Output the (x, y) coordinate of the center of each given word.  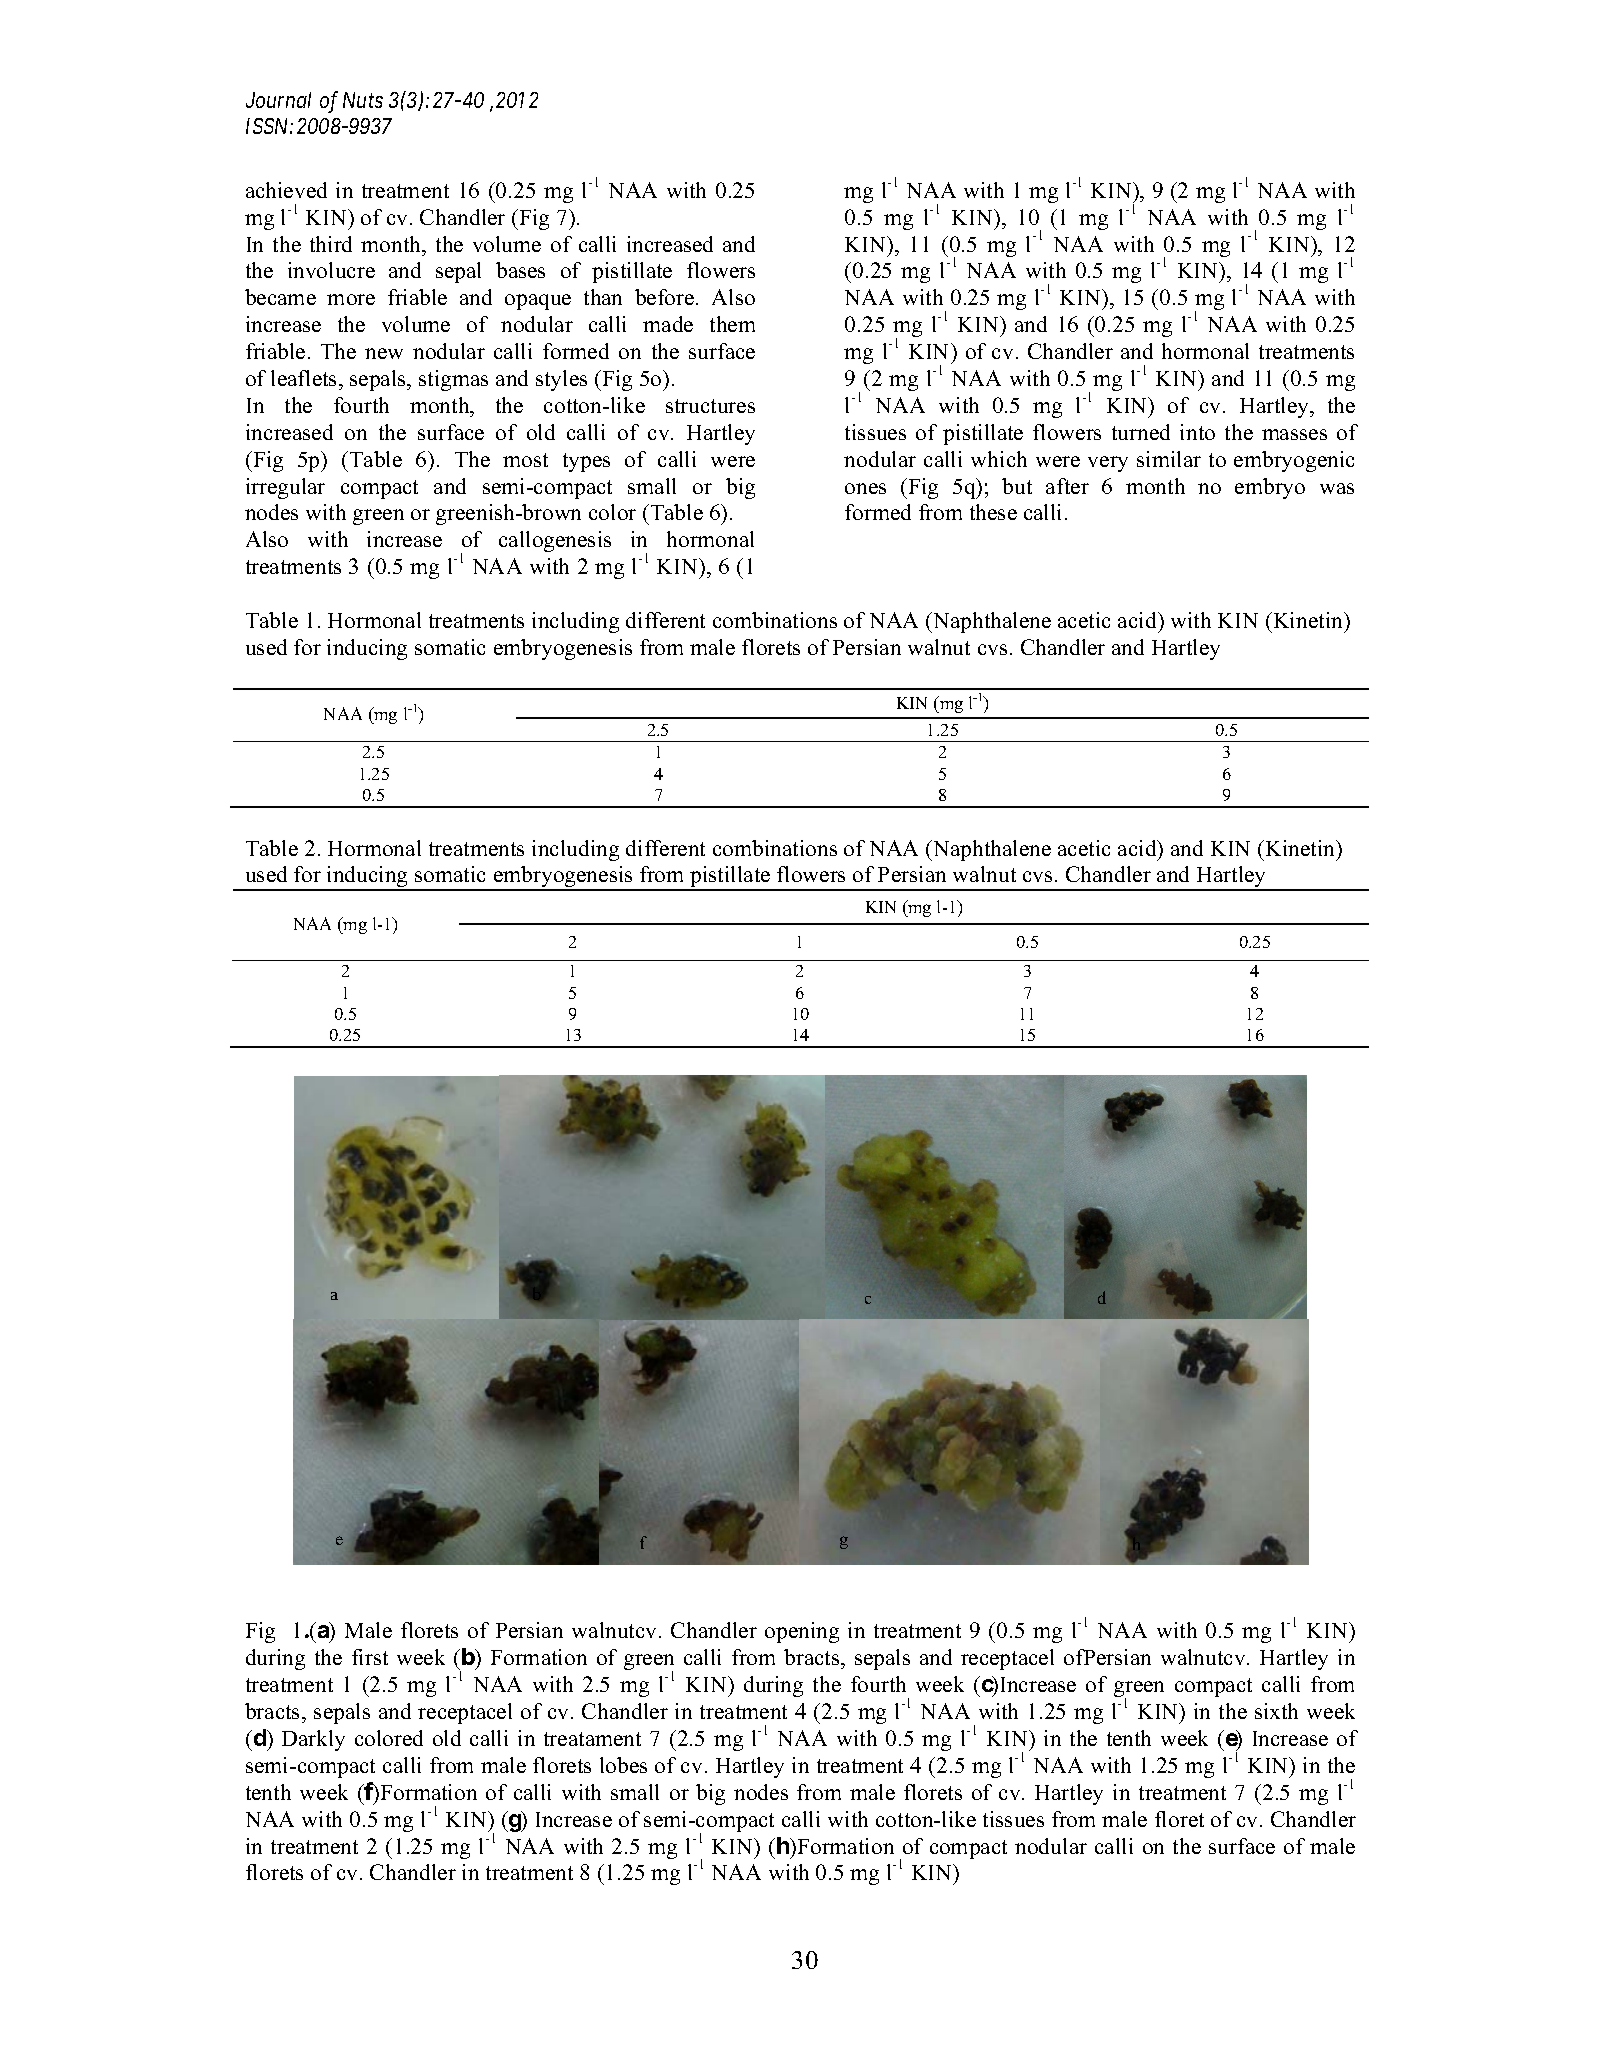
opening (802, 1632)
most (525, 460)
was (1337, 488)
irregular (285, 488)
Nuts (363, 100)
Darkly (313, 1740)
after (1067, 486)
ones (865, 488)
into (1197, 432)
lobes (623, 1765)
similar (1169, 459)
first (370, 1657)
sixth (1276, 1711)
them (732, 324)
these (993, 512)
